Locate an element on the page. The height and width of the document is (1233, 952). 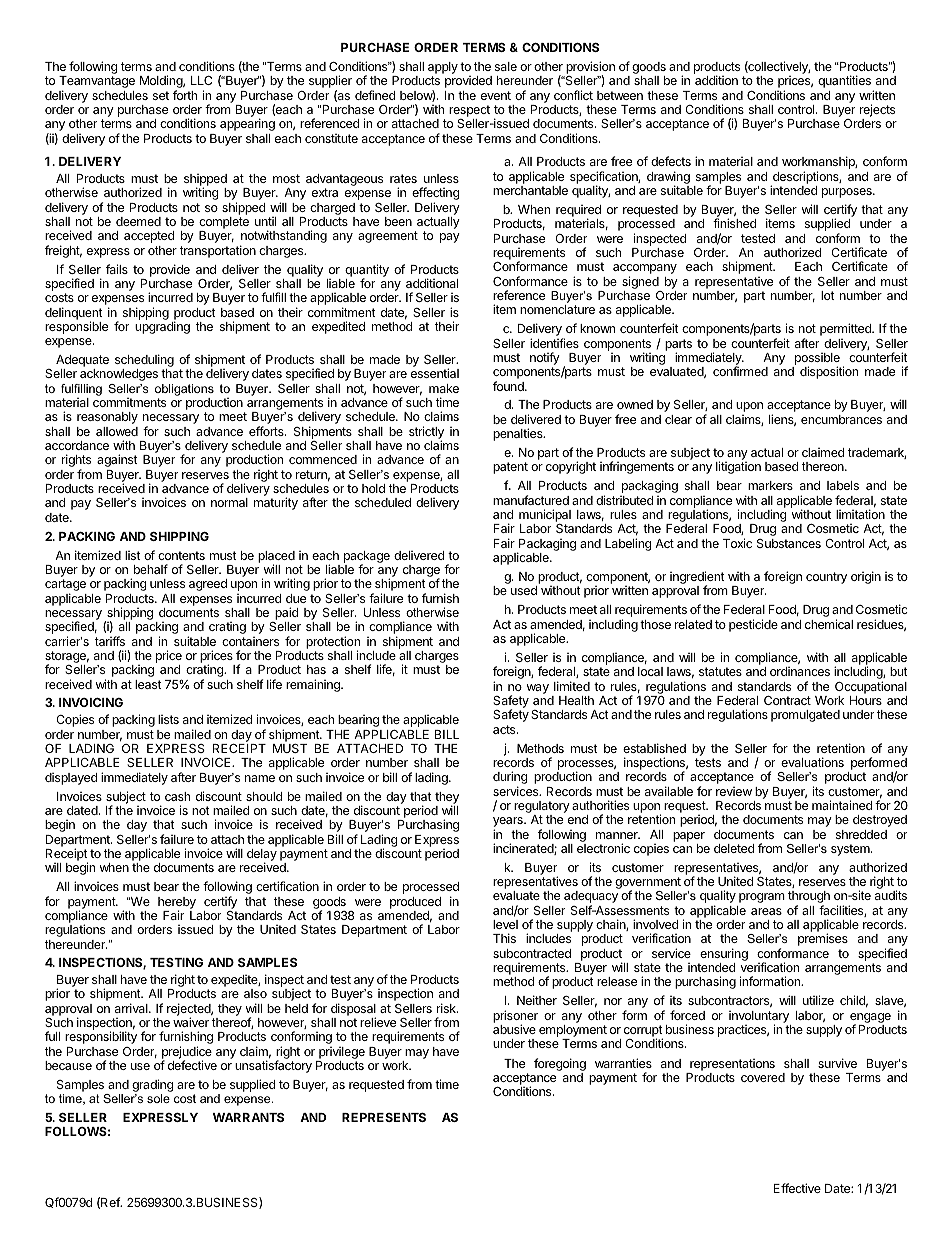
respect is located at coordinates (469, 112).
